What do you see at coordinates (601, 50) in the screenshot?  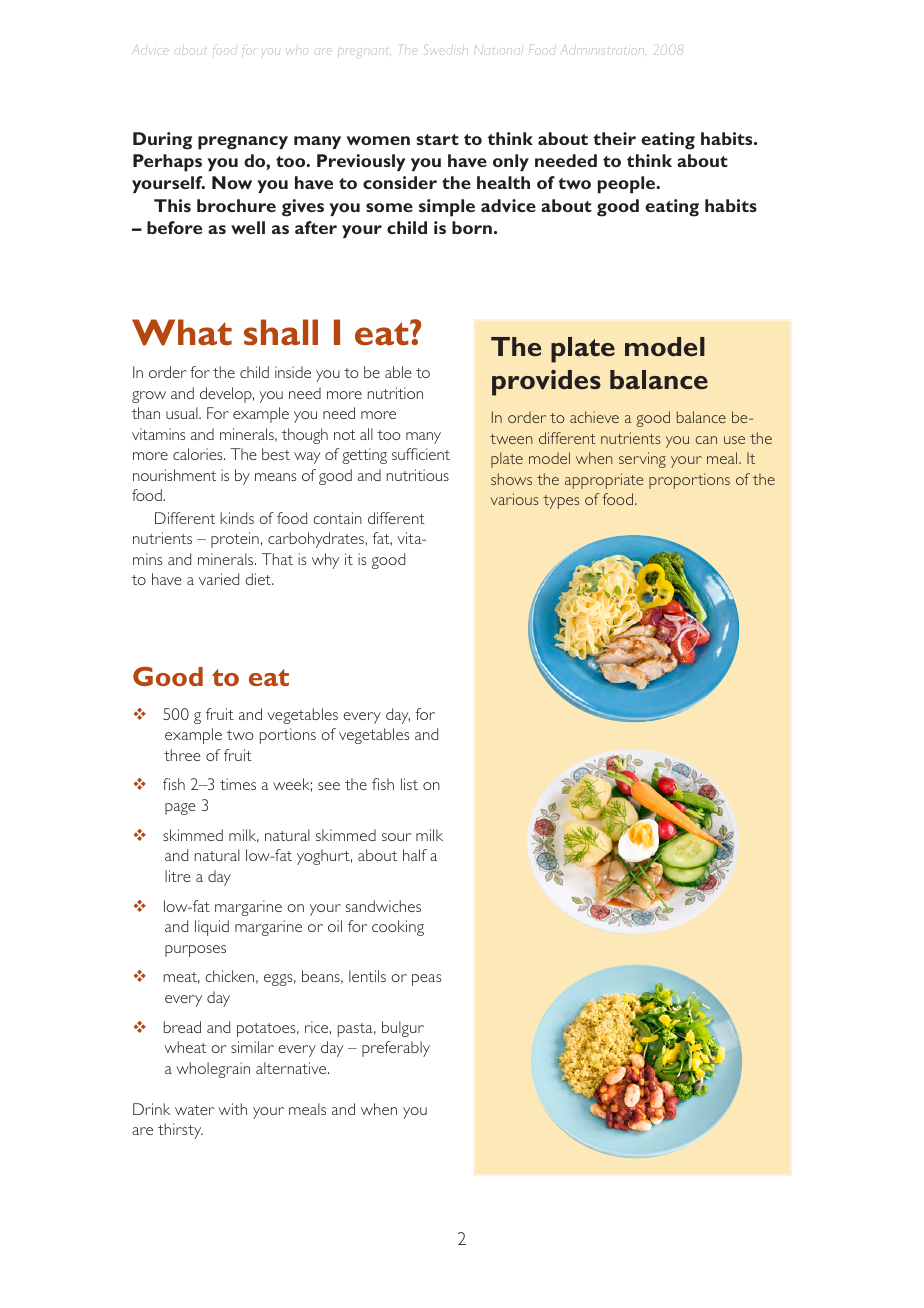 I see `Administration` at bounding box center [601, 50].
